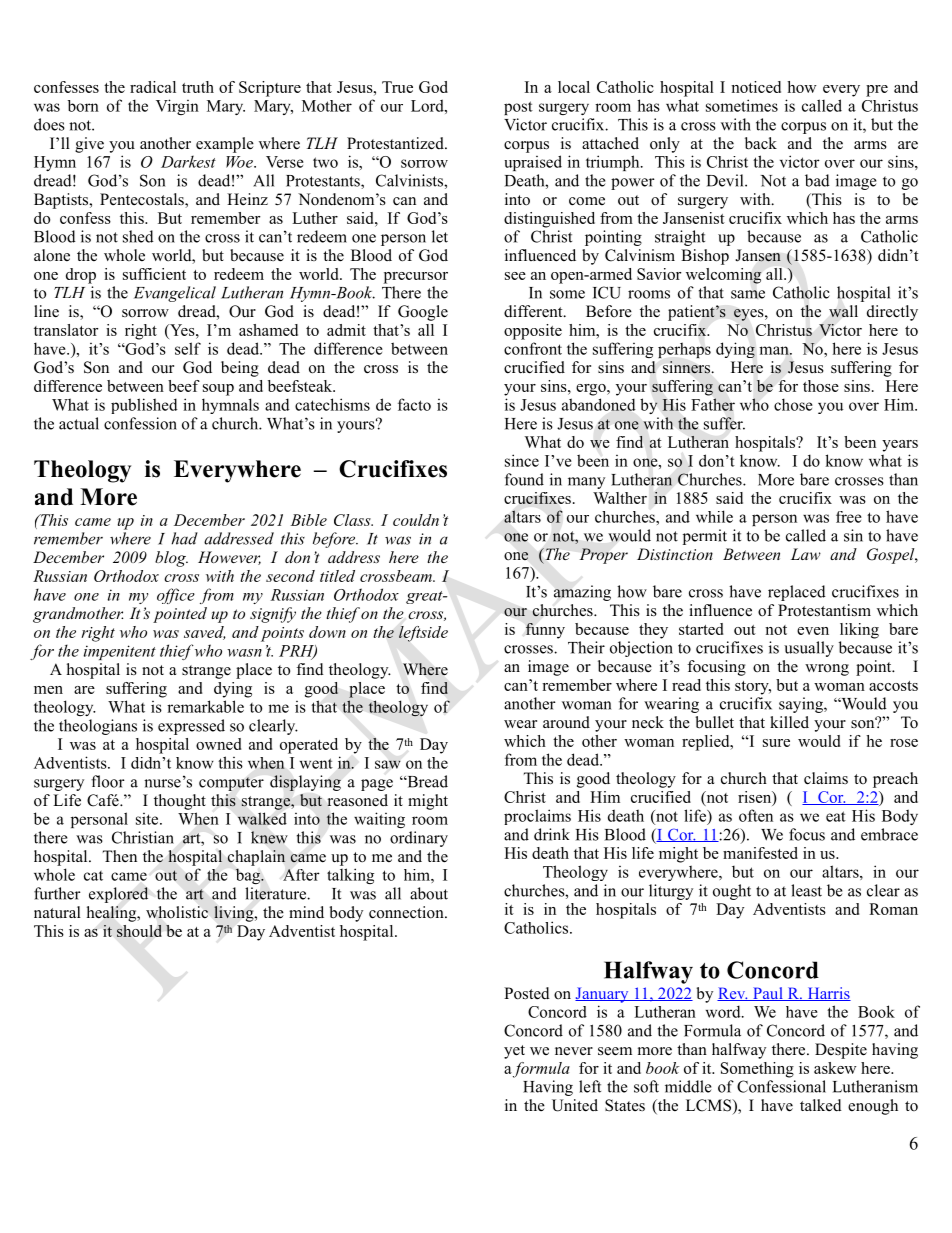 This document has width=952, height=1233. What do you see at coordinates (835, 1068) in the document?
I see `askew` at bounding box center [835, 1068].
